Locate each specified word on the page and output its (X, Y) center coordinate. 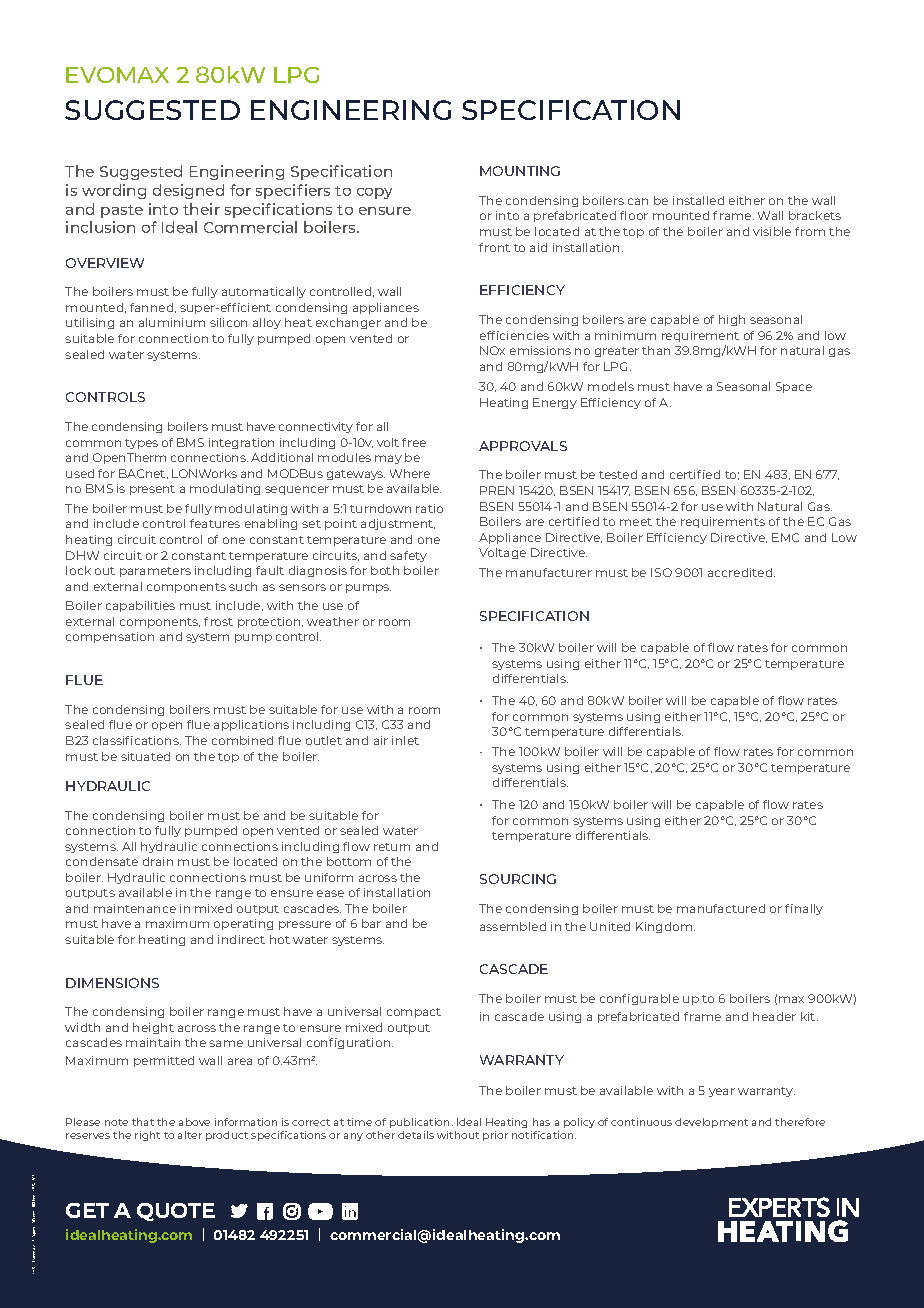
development (711, 1123)
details (416, 1135)
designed (188, 191)
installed (698, 200)
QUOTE (176, 1212)
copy (374, 193)
